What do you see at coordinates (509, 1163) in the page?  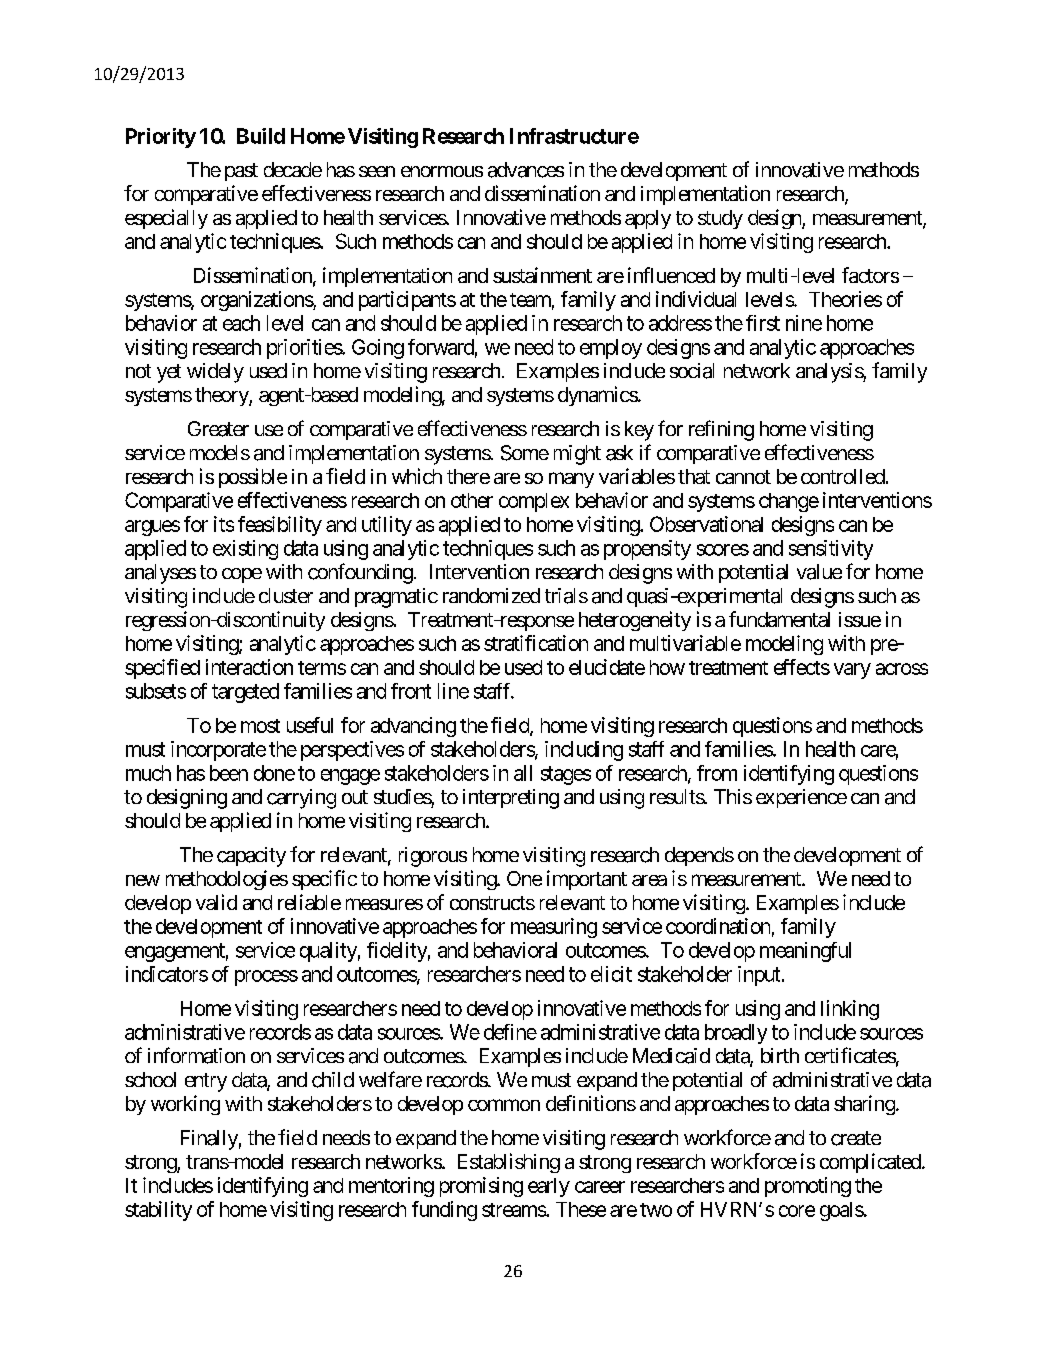 I see `Establishing` at bounding box center [509, 1163].
